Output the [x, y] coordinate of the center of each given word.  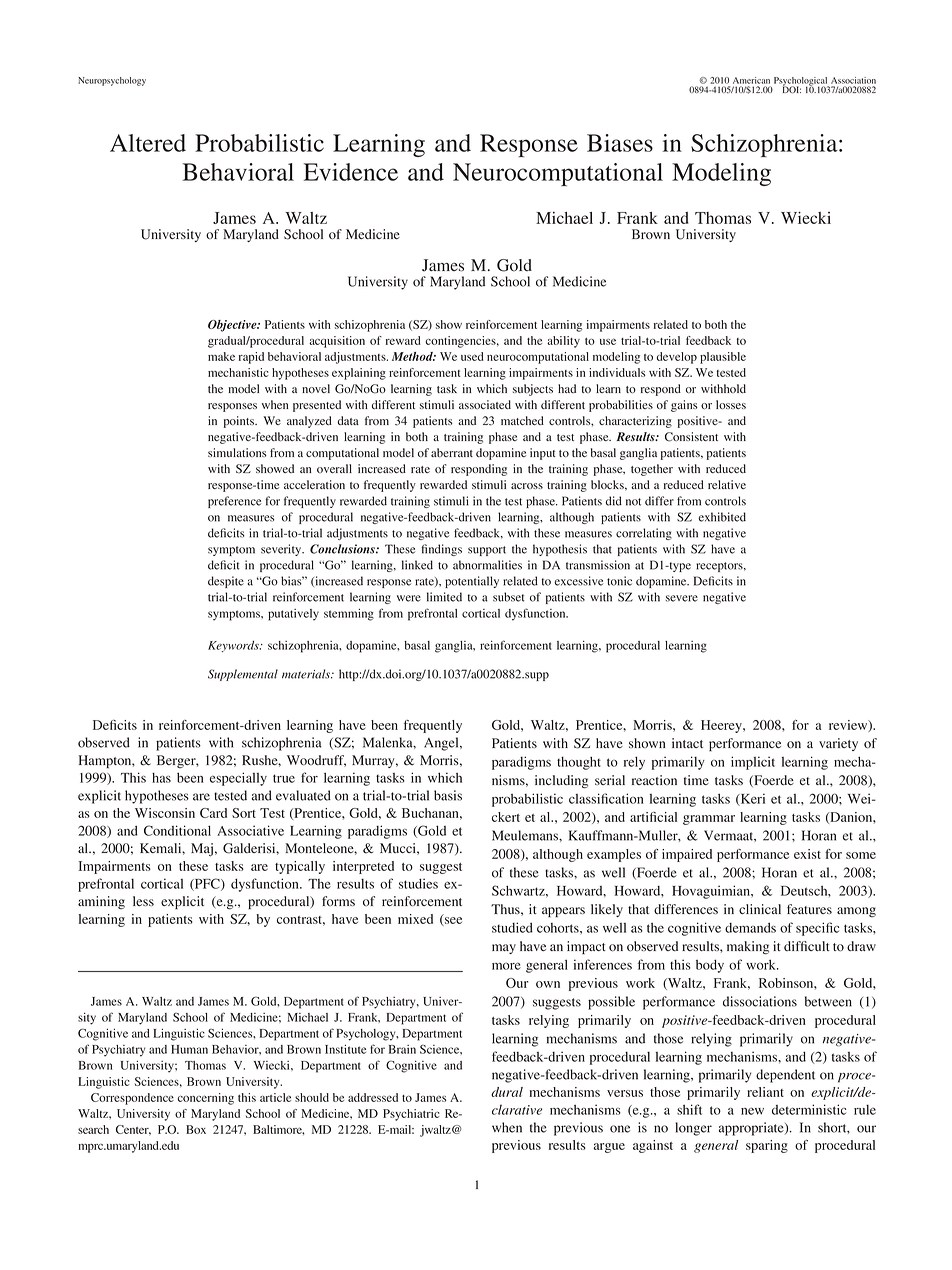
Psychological [802, 82]
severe [682, 598]
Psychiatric [411, 1115]
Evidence [351, 172]
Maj [202, 850]
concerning [206, 1099]
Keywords [234, 646]
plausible [723, 358]
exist [807, 854]
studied [512, 927]
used [472, 356]
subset [509, 597]
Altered [148, 143]
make [221, 356]
